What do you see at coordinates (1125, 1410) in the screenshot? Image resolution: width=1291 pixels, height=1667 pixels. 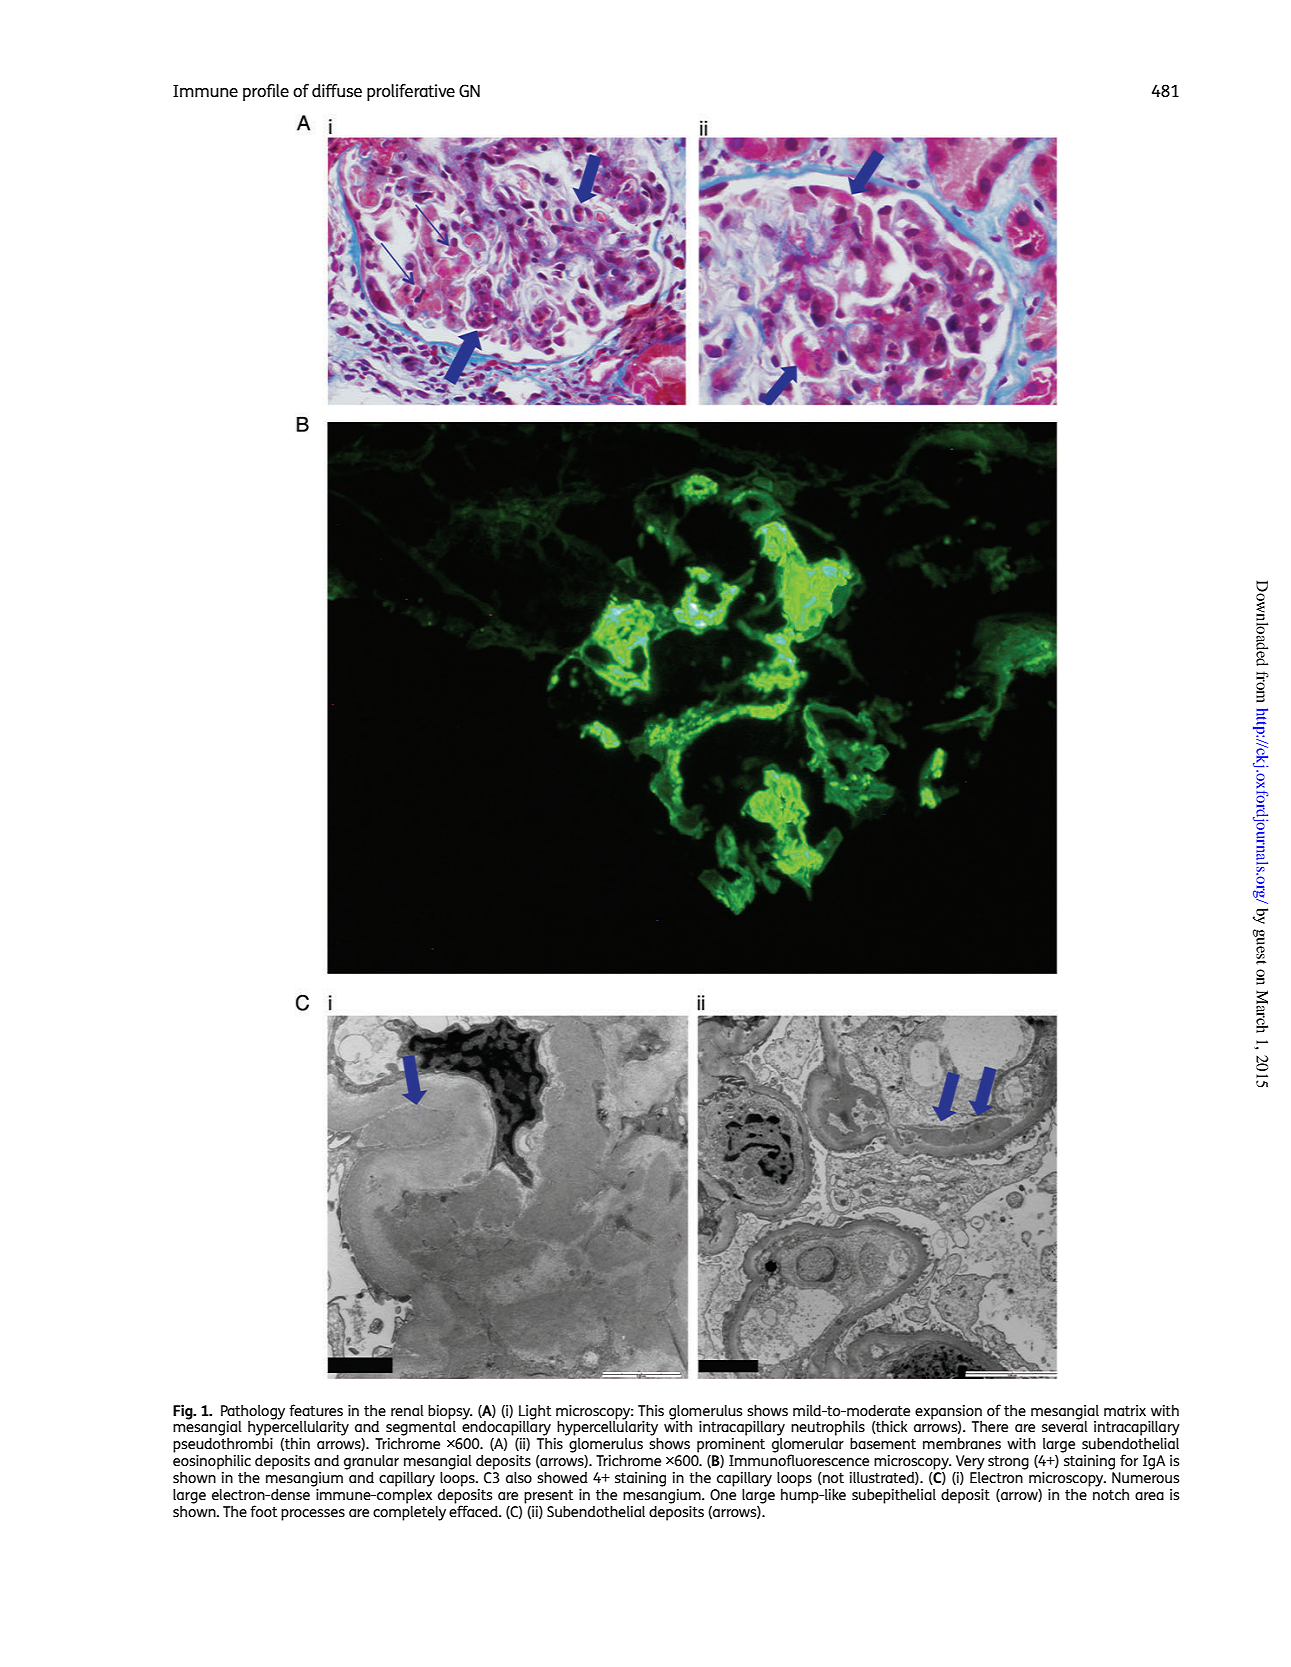 I see `matrix` at bounding box center [1125, 1410].
